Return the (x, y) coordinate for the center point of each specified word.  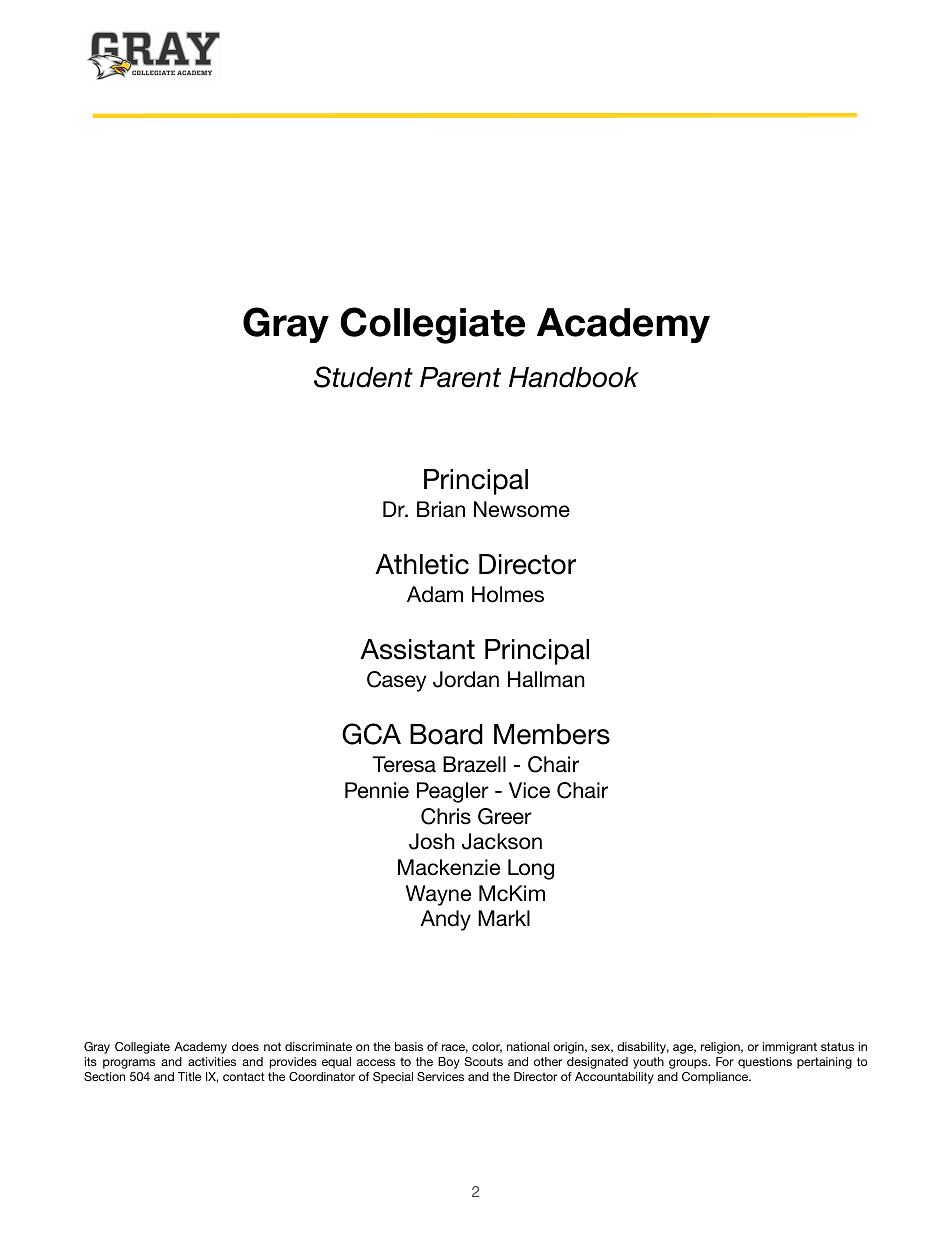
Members (552, 734)
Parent (460, 377)
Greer (505, 816)
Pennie (377, 790)
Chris (446, 816)
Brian (441, 509)
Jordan (466, 679)
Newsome (522, 509)
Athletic (422, 564)
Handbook (574, 377)
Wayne (438, 895)
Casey (396, 681)
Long (531, 869)
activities (212, 1061)
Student (363, 377)
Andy (445, 920)
